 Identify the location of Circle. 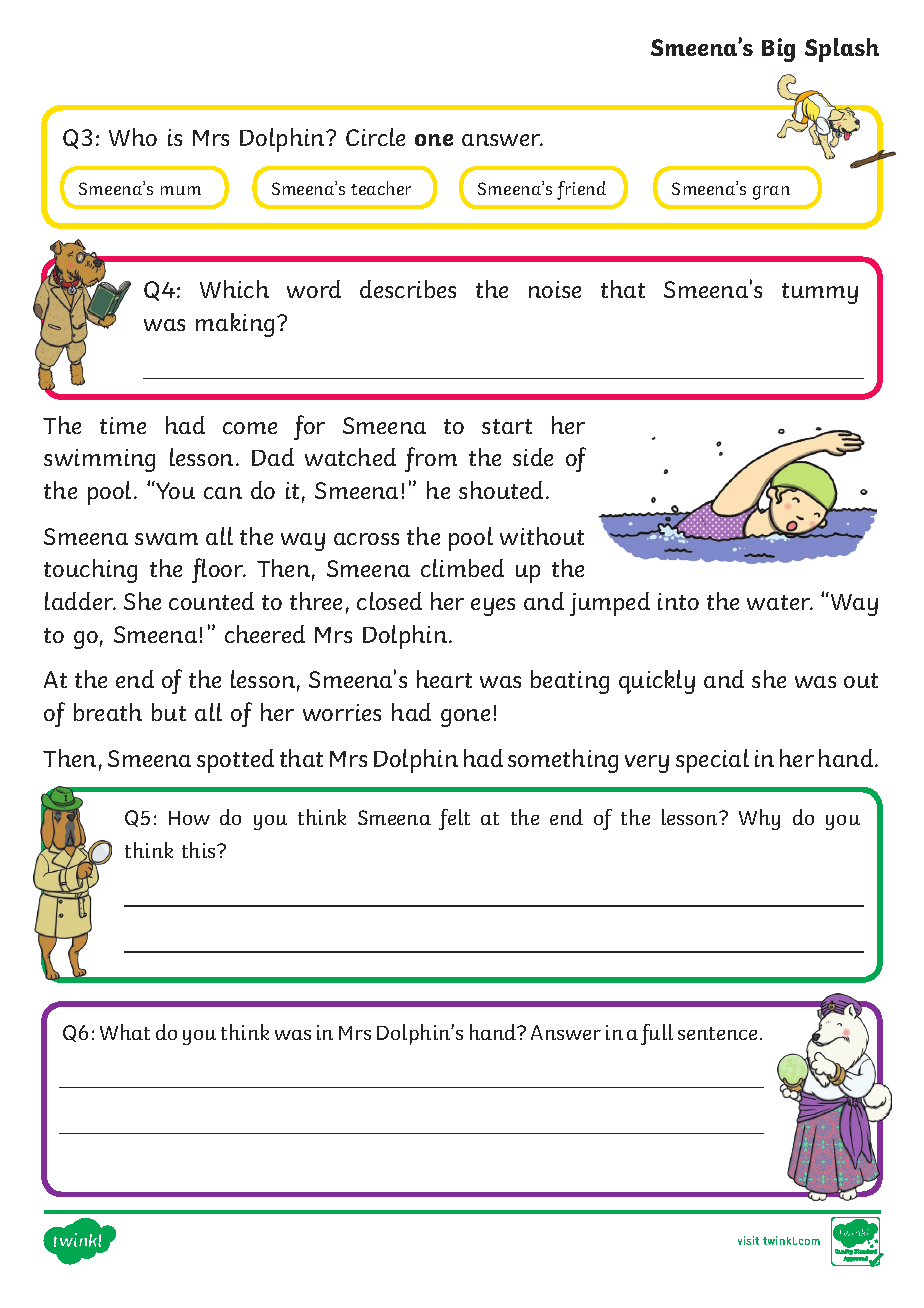
(375, 137).
